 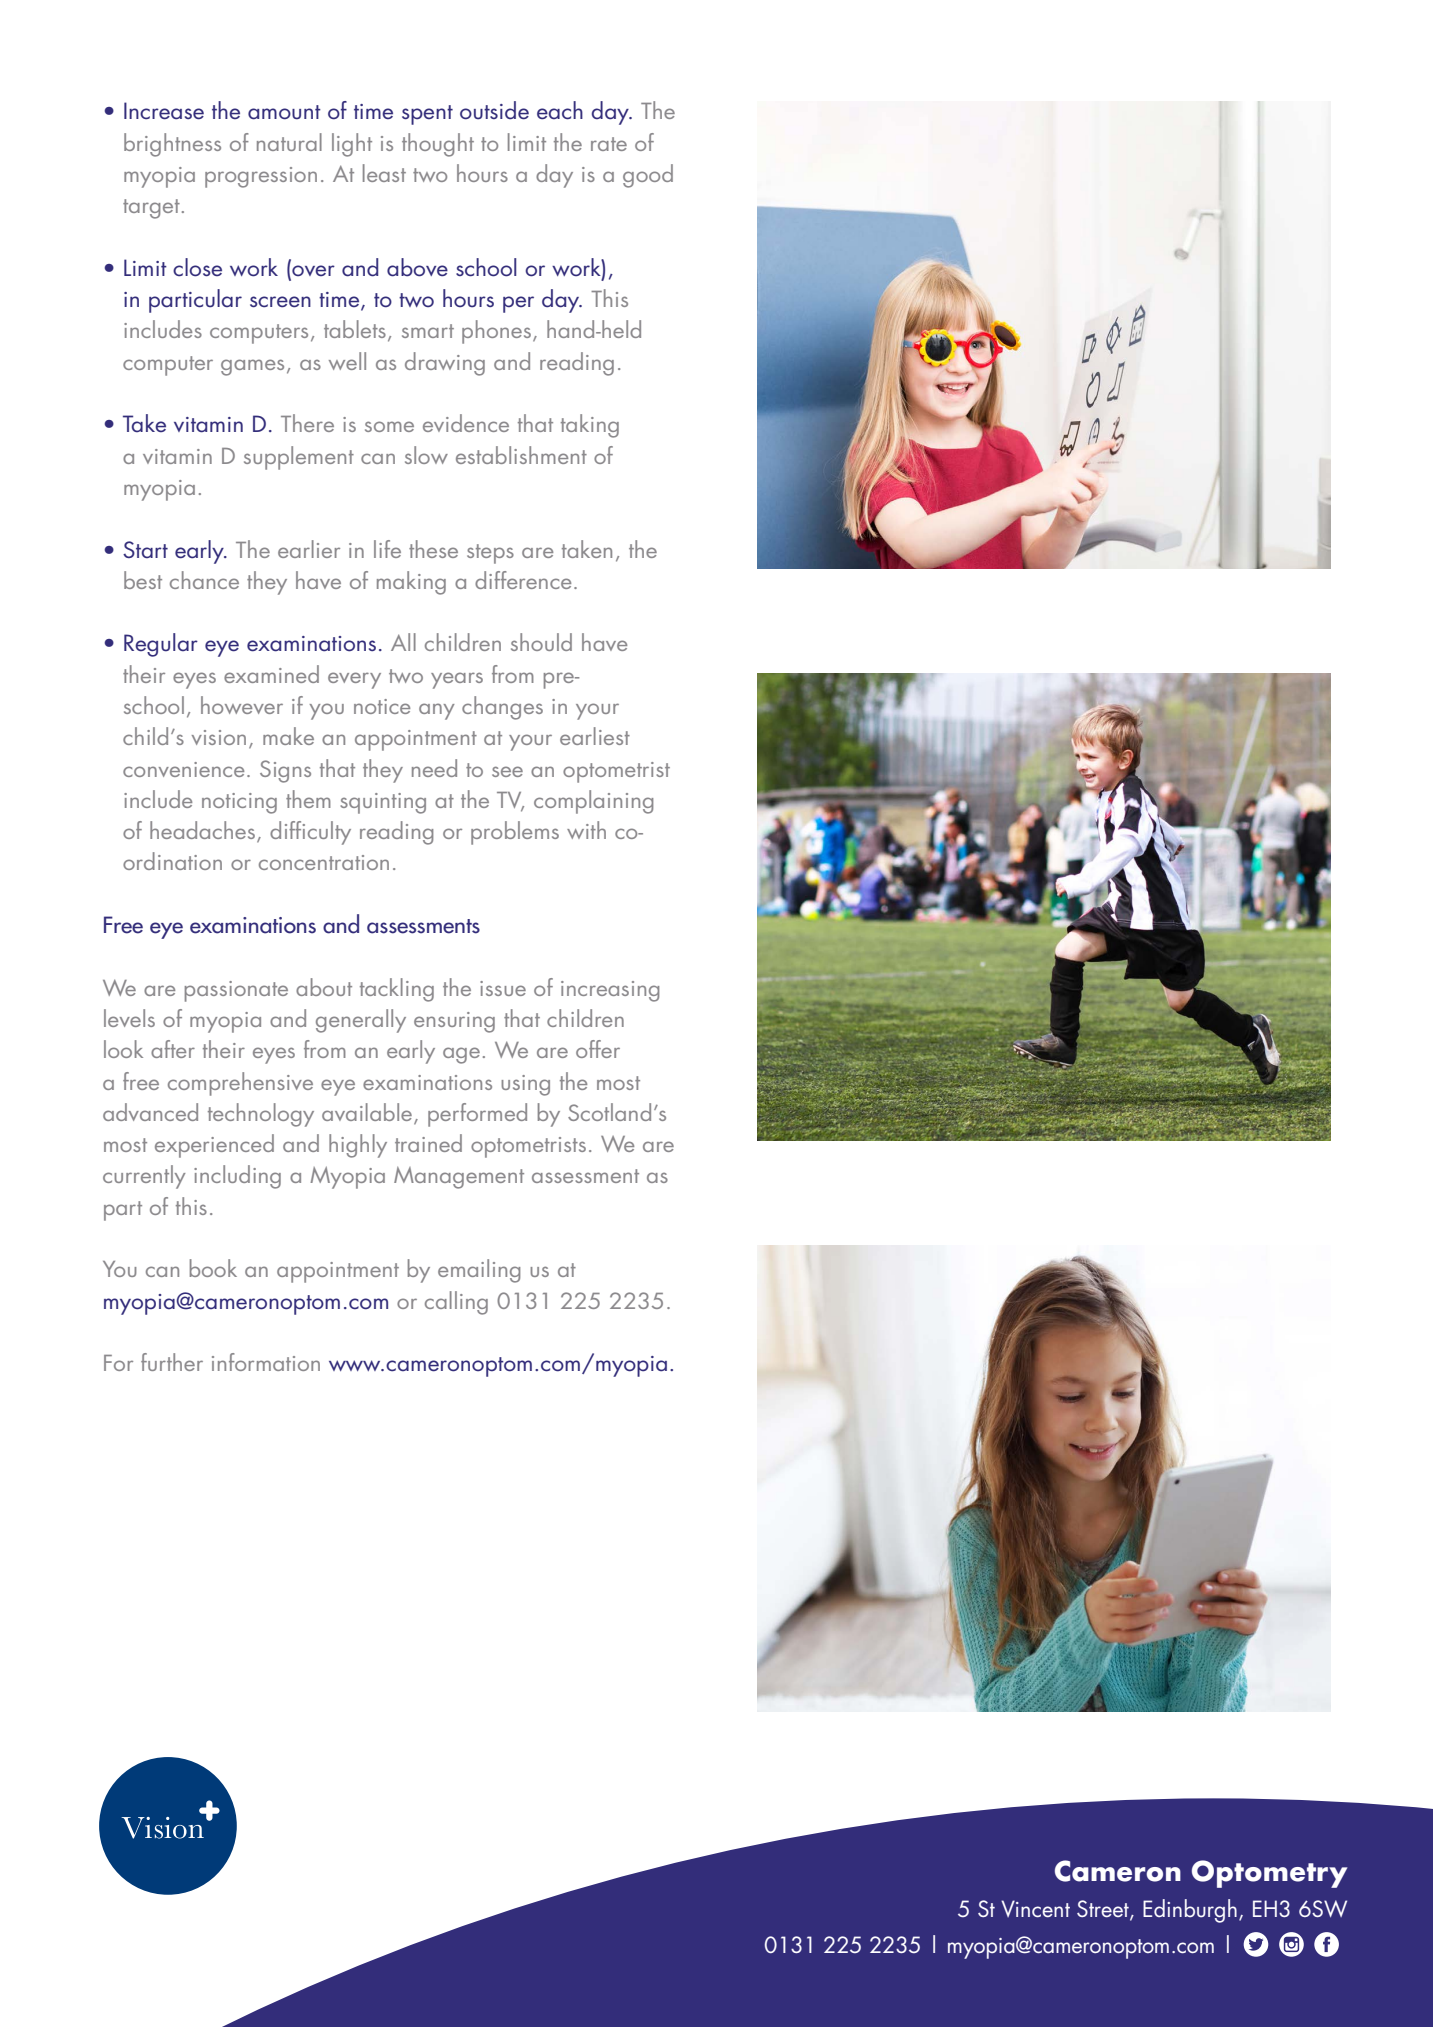 What do you see at coordinates (1035, 1909) in the image?
I see `Vincent` at bounding box center [1035, 1909].
